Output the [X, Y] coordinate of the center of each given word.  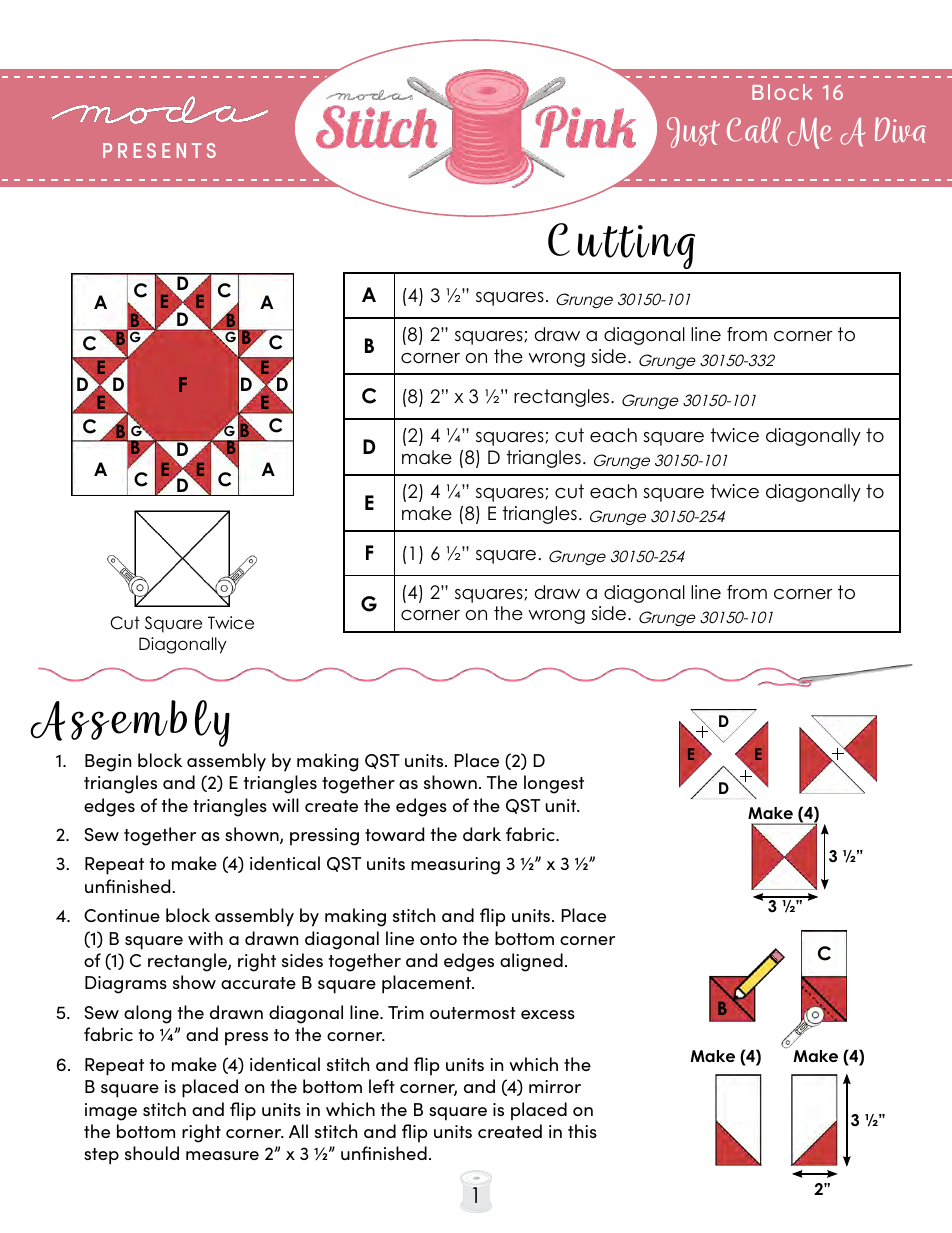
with [205, 938]
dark [482, 834]
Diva [900, 130]
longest [554, 784]
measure [222, 1155]
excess [548, 1014]
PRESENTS [159, 150]
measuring [455, 866]
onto [438, 939]
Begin [108, 763]
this [582, 1131]
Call [754, 130]
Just [693, 132]
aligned [531, 962]
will [285, 805]
